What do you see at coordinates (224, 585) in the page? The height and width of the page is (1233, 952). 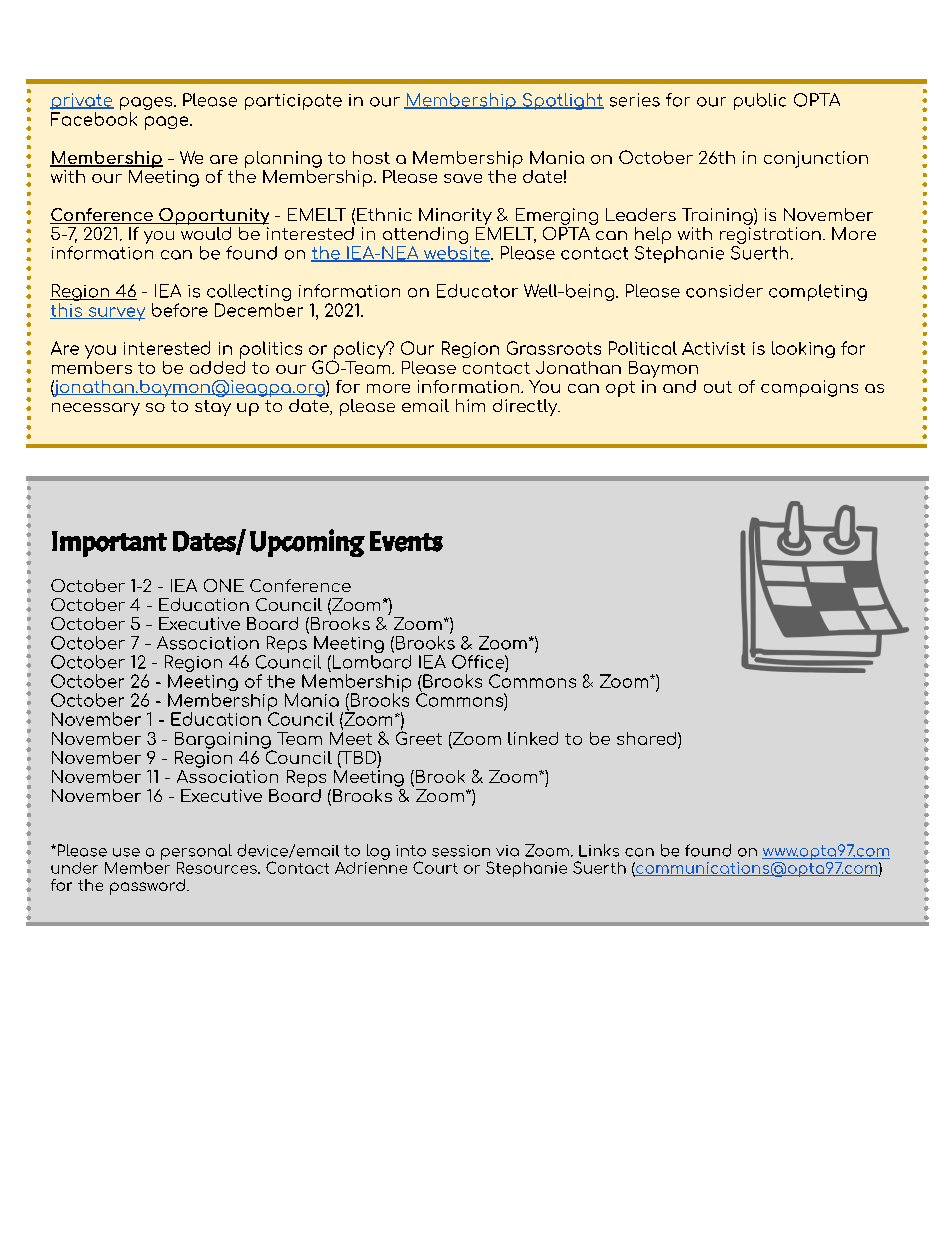 I see `ONE` at bounding box center [224, 585].
